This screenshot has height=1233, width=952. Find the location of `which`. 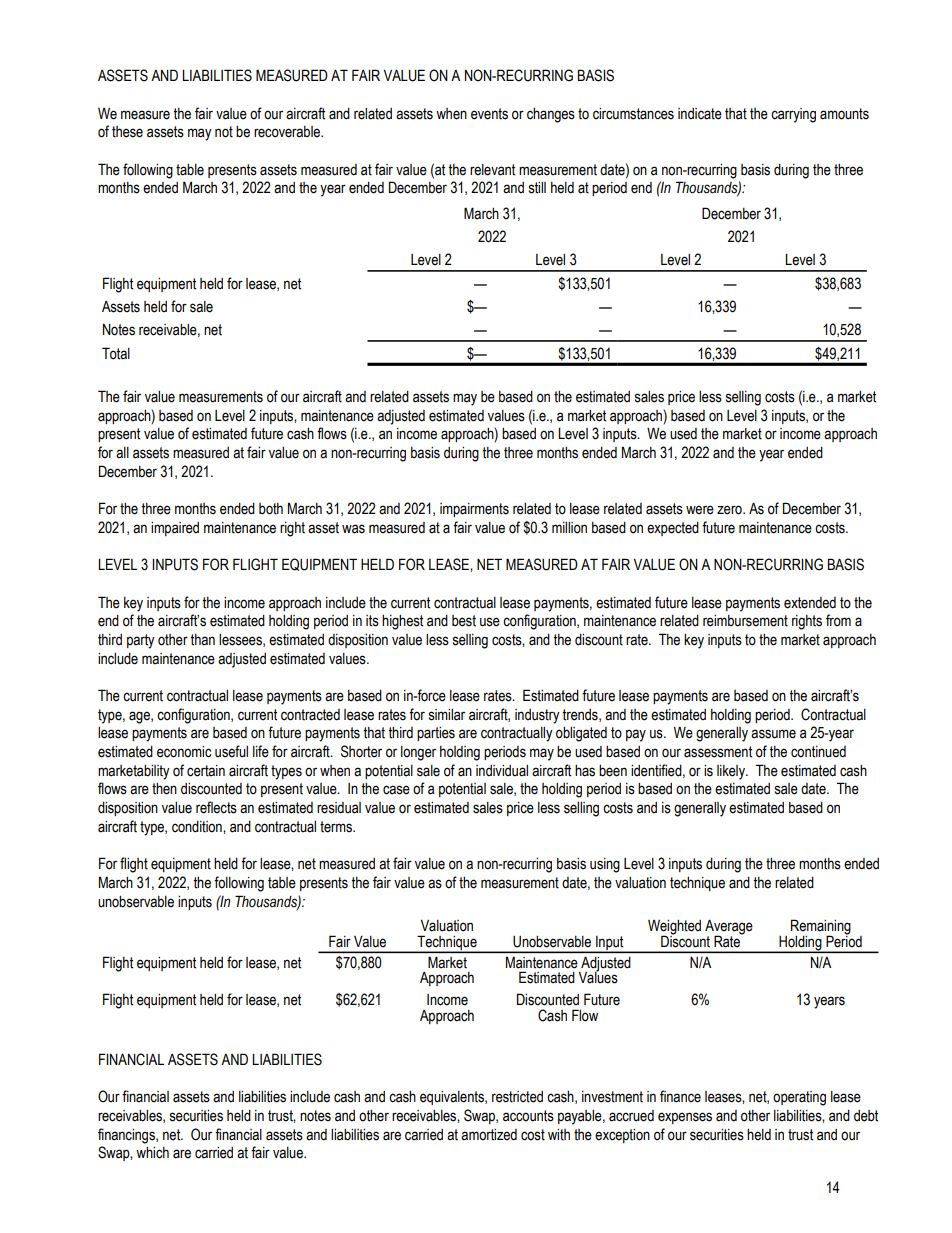

which is located at coordinates (152, 1153).
